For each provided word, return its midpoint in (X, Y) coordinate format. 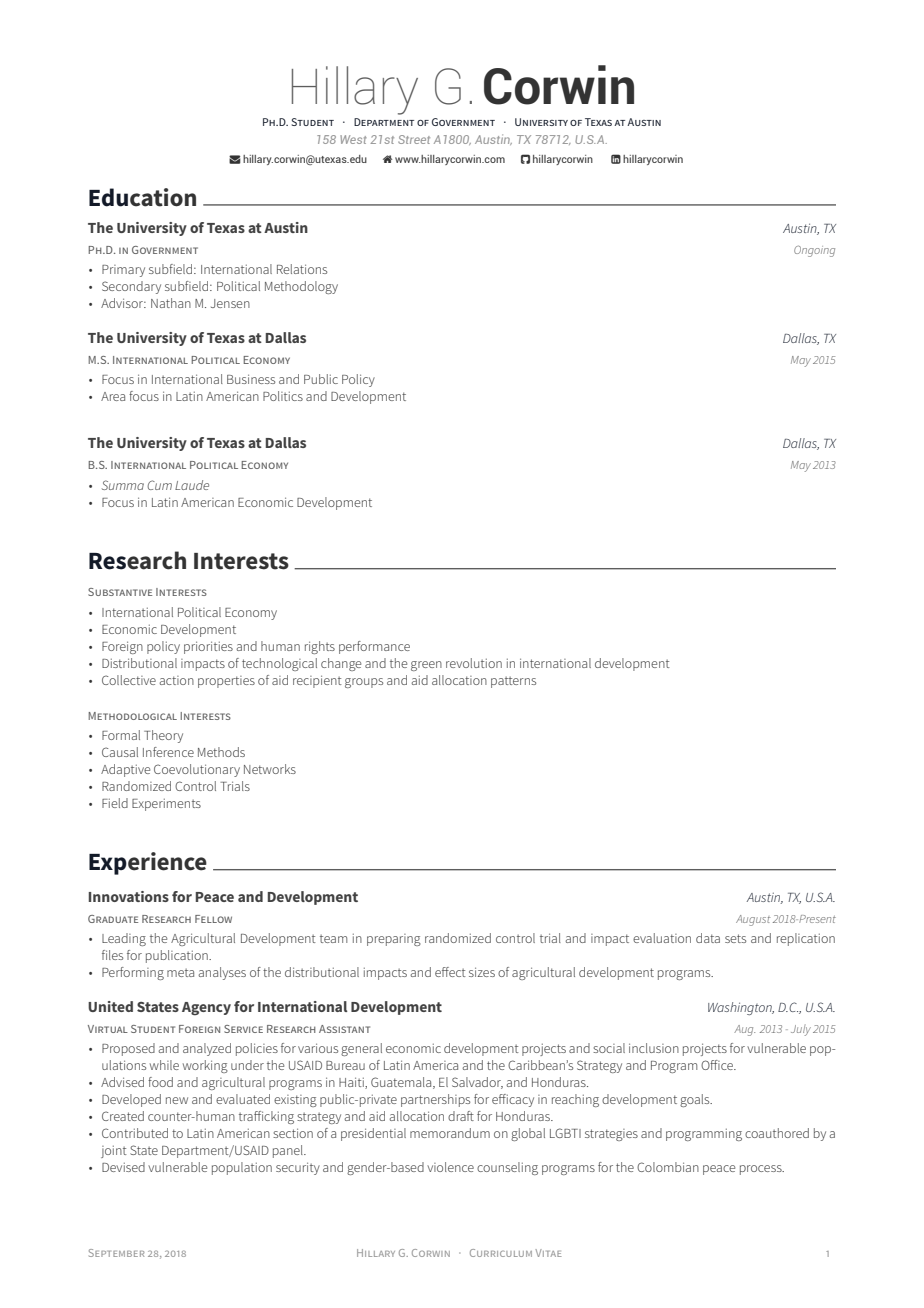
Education (142, 197)
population (242, 1168)
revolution (474, 663)
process (762, 1170)
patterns (513, 682)
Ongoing (814, 251)
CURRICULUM (501, 1253)
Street (414, 139)
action (176, 680)
